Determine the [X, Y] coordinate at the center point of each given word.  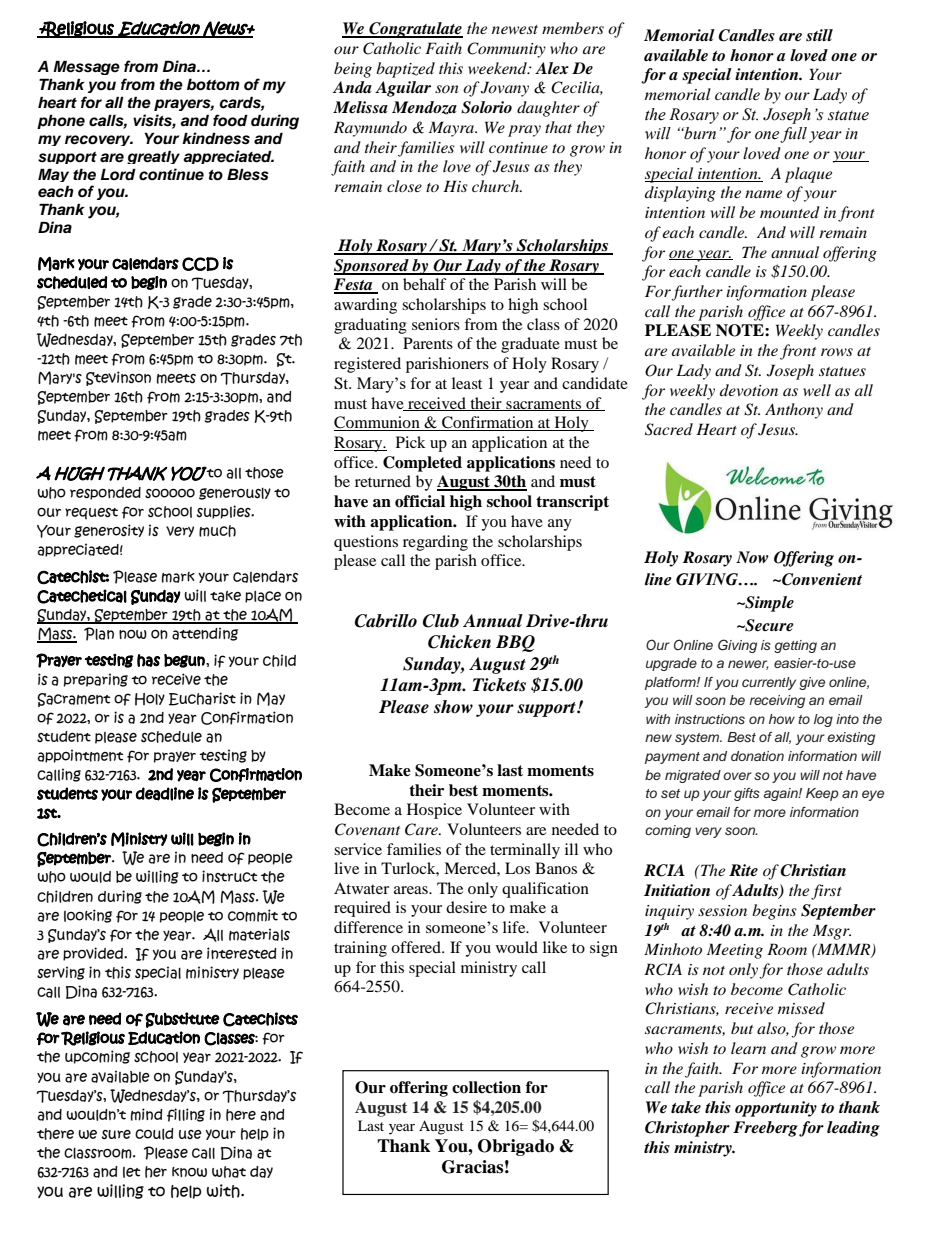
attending [205, 634]
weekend [498, 68]
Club [441, 621]
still [819, 35]
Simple [768, 604]
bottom [213, 84]
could [154, 1134]
